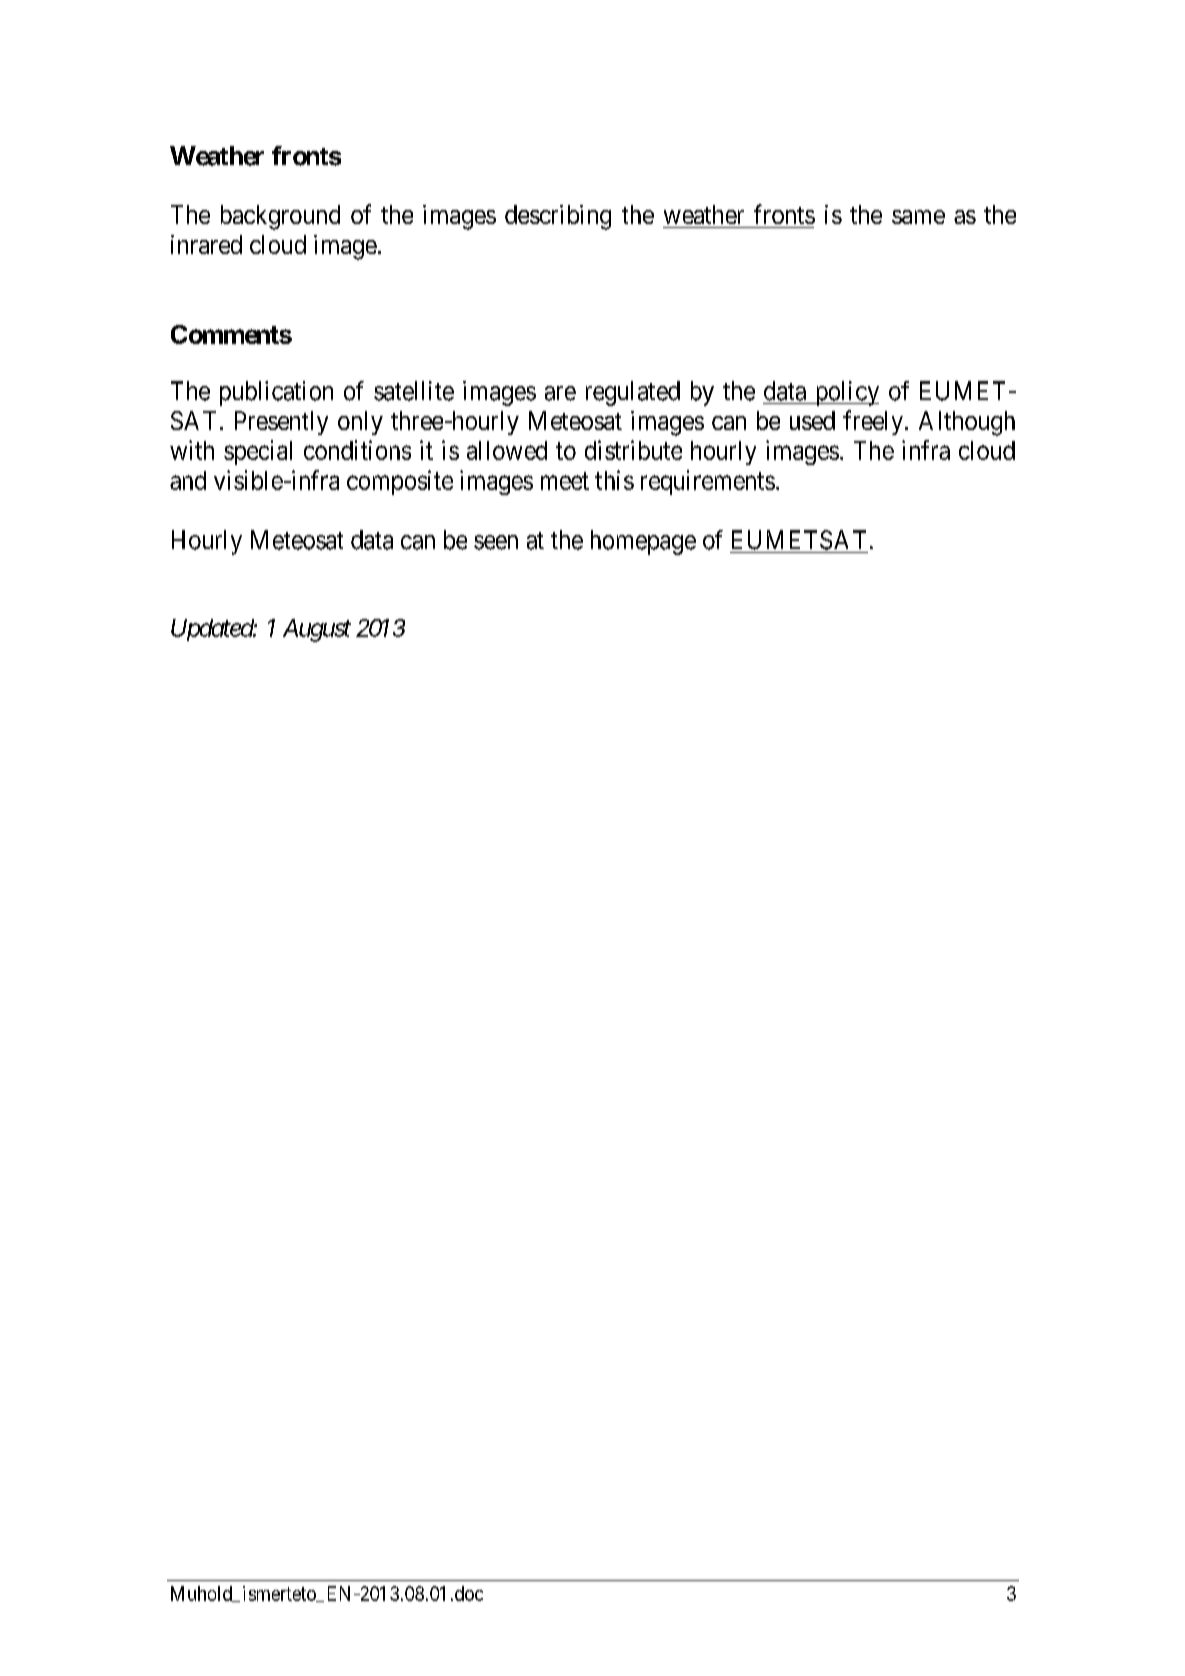 The image size is (1185, 1676). I want to click on background, so click(280, 217).
